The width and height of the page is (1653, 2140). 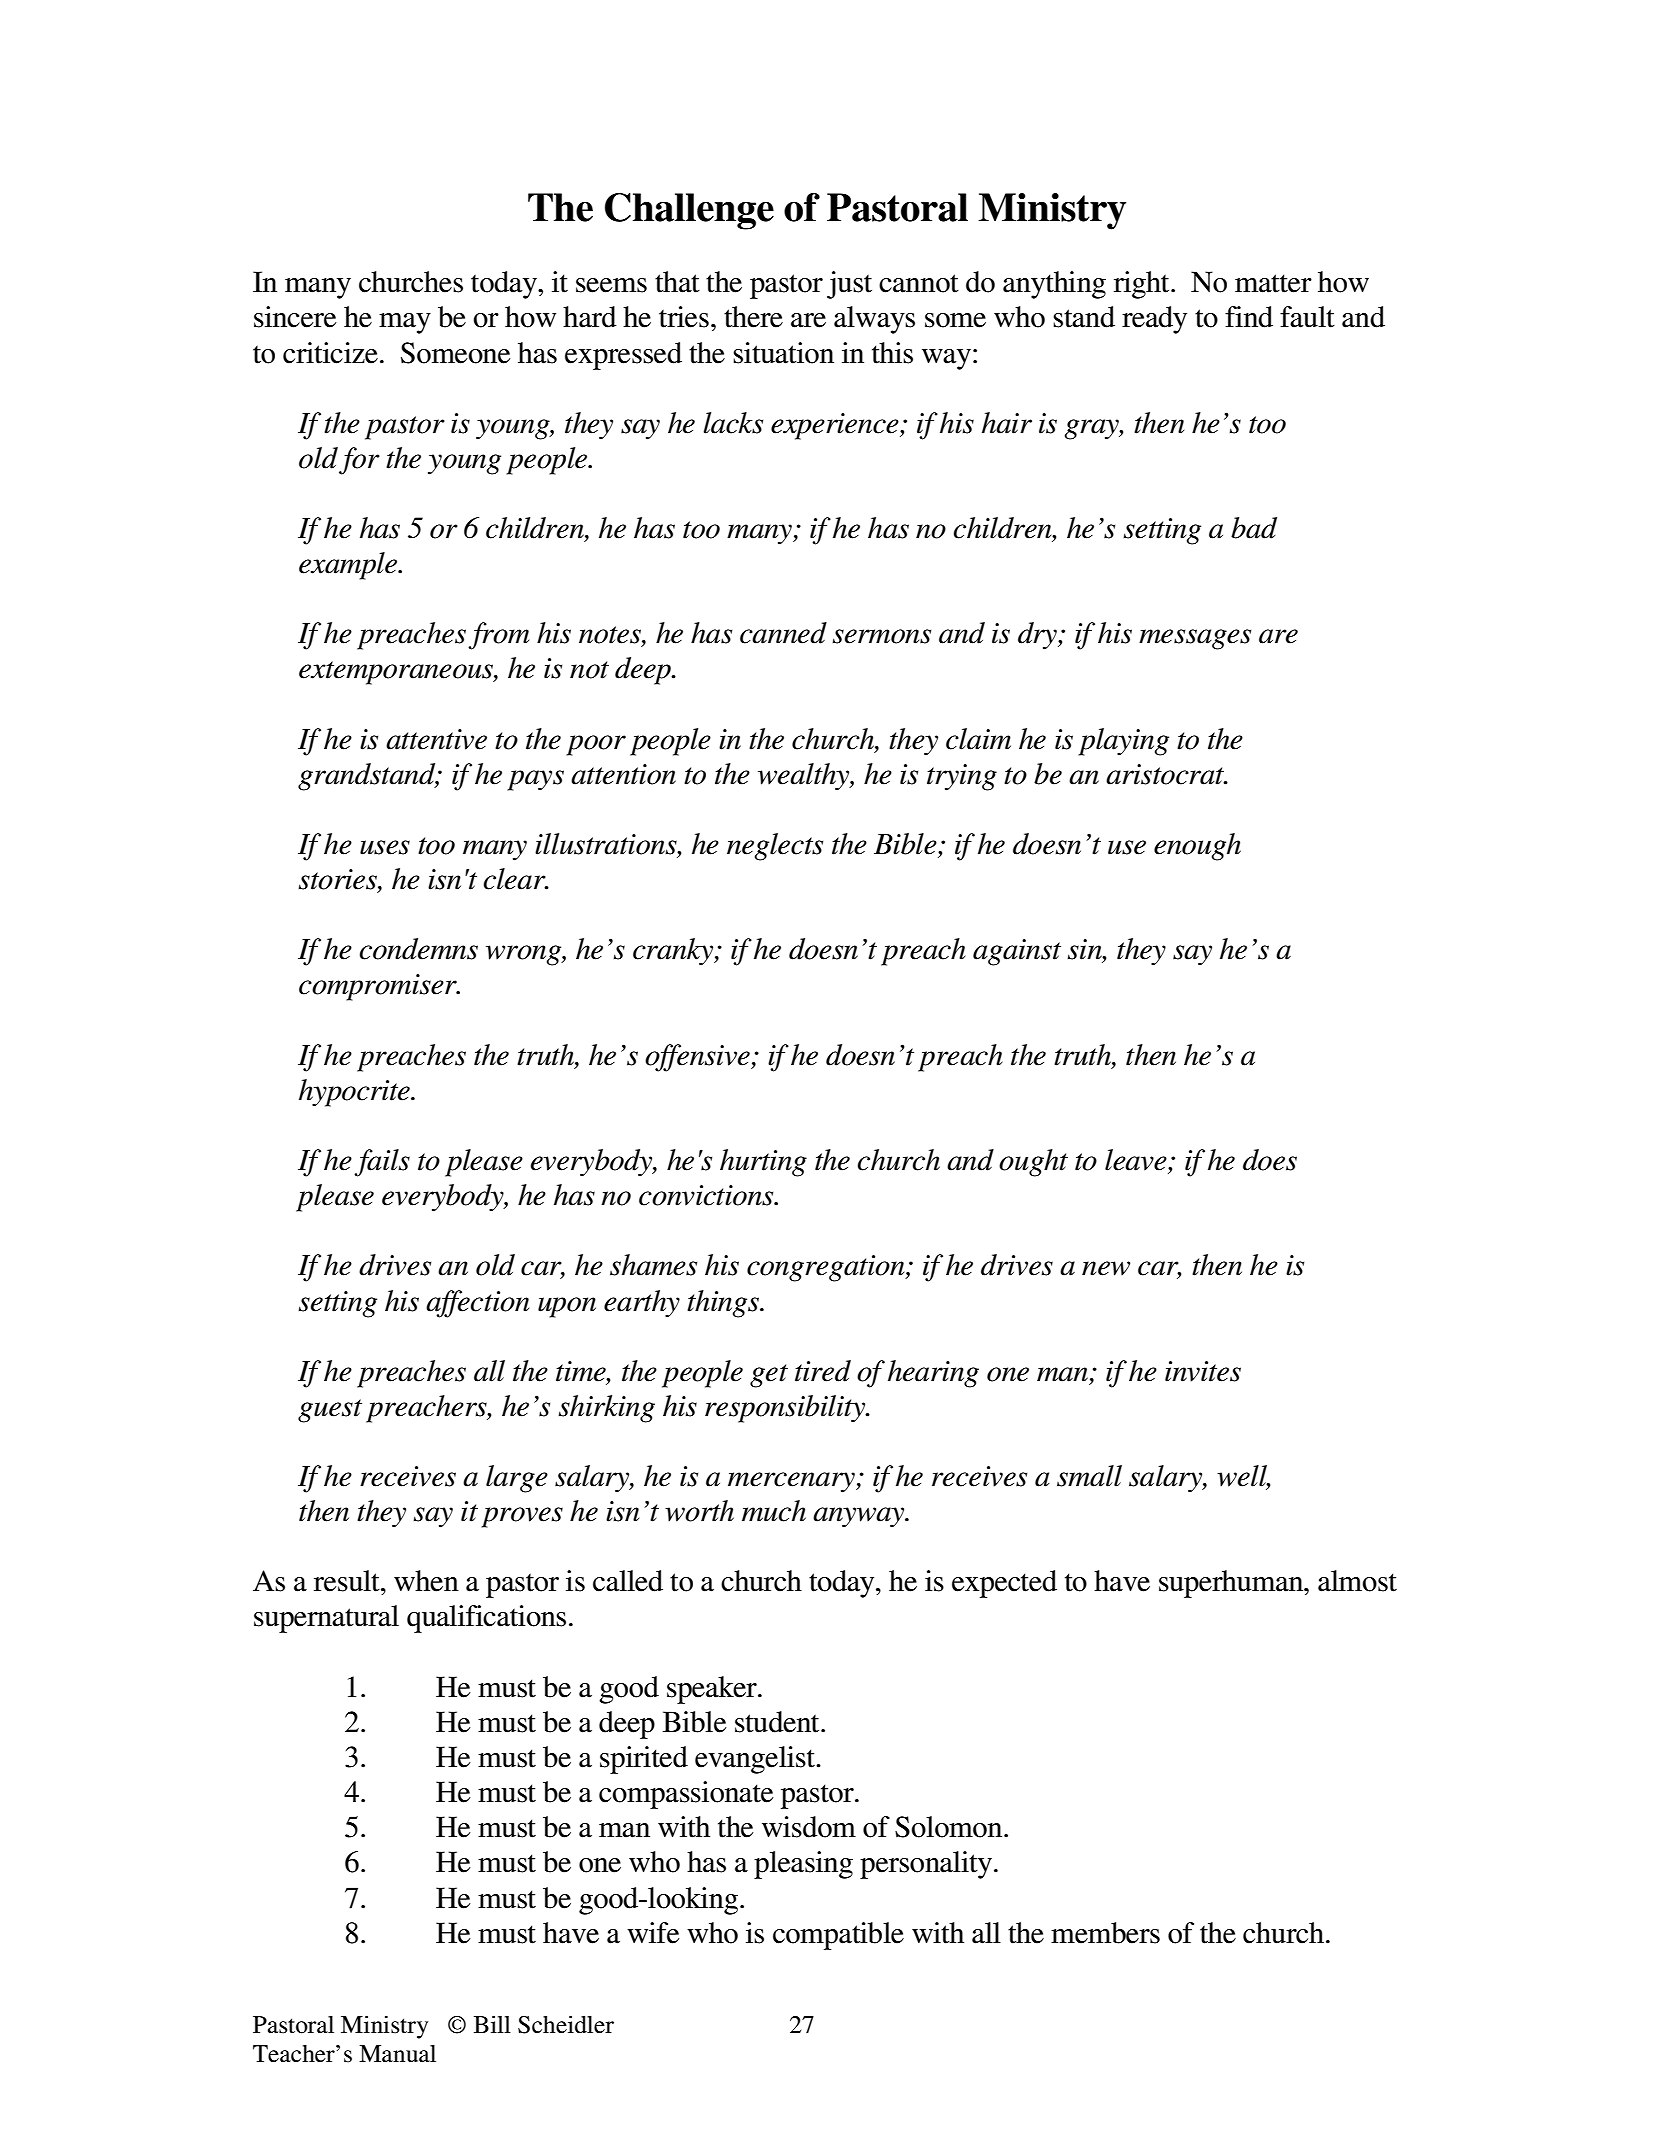 I want to click on matter, so click(x=1273, y=283).
